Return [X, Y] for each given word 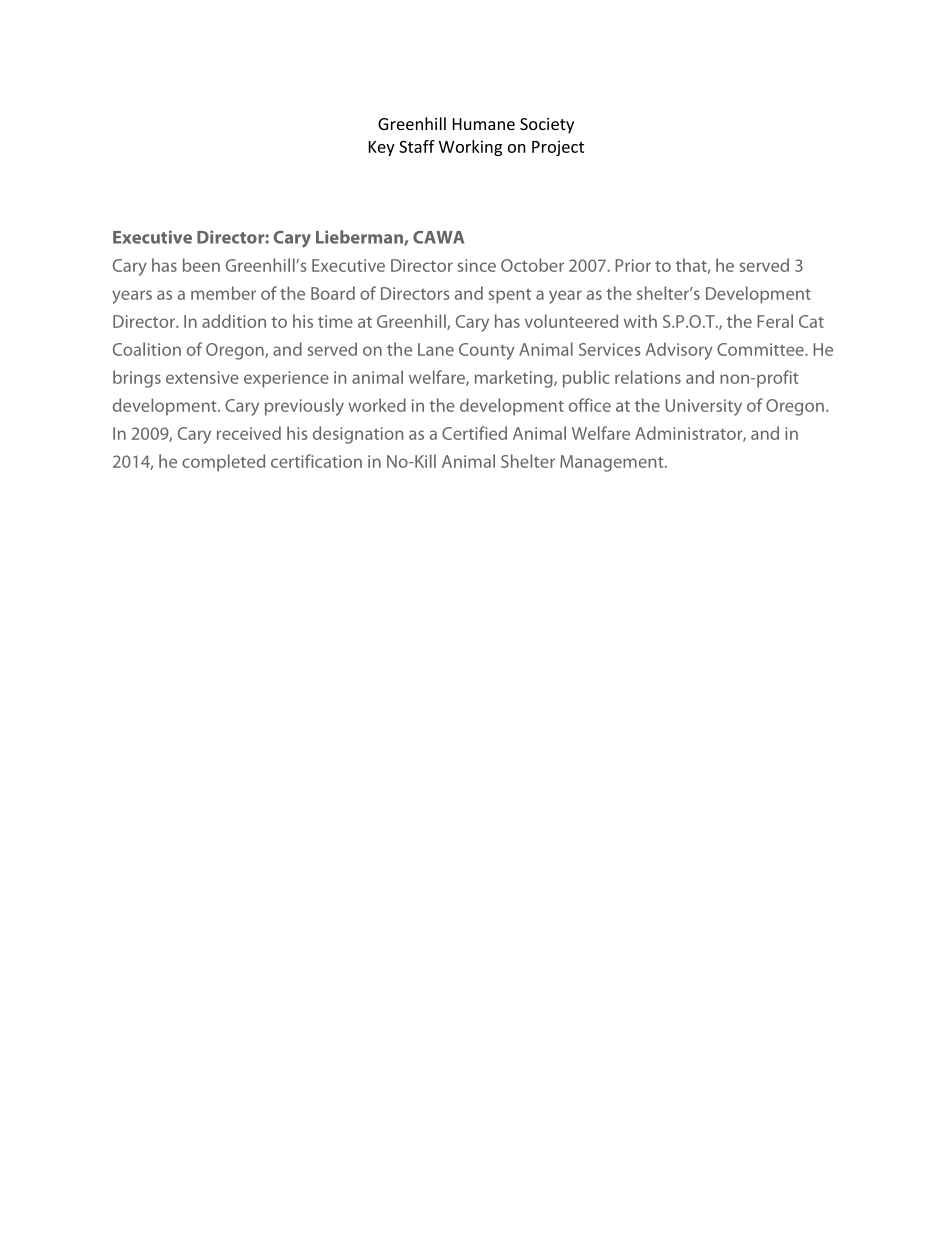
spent [510, 296]
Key [382, 148]
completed [223, 463]
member [223, 293]
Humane [484, 124]
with [640, 321]
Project [558, 148]
